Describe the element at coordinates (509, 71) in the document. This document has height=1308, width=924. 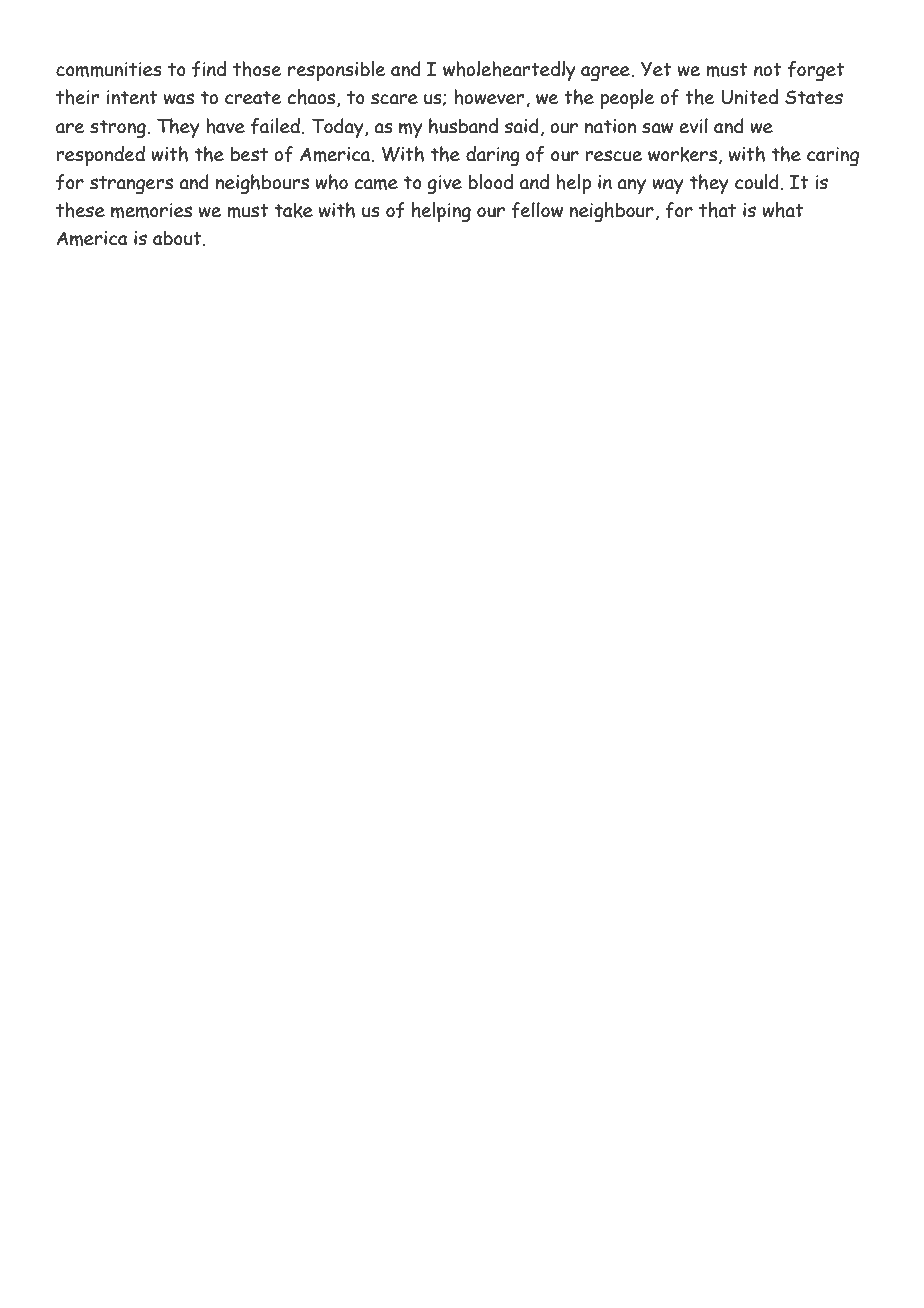
I see `wholeheartedly` at that location.
